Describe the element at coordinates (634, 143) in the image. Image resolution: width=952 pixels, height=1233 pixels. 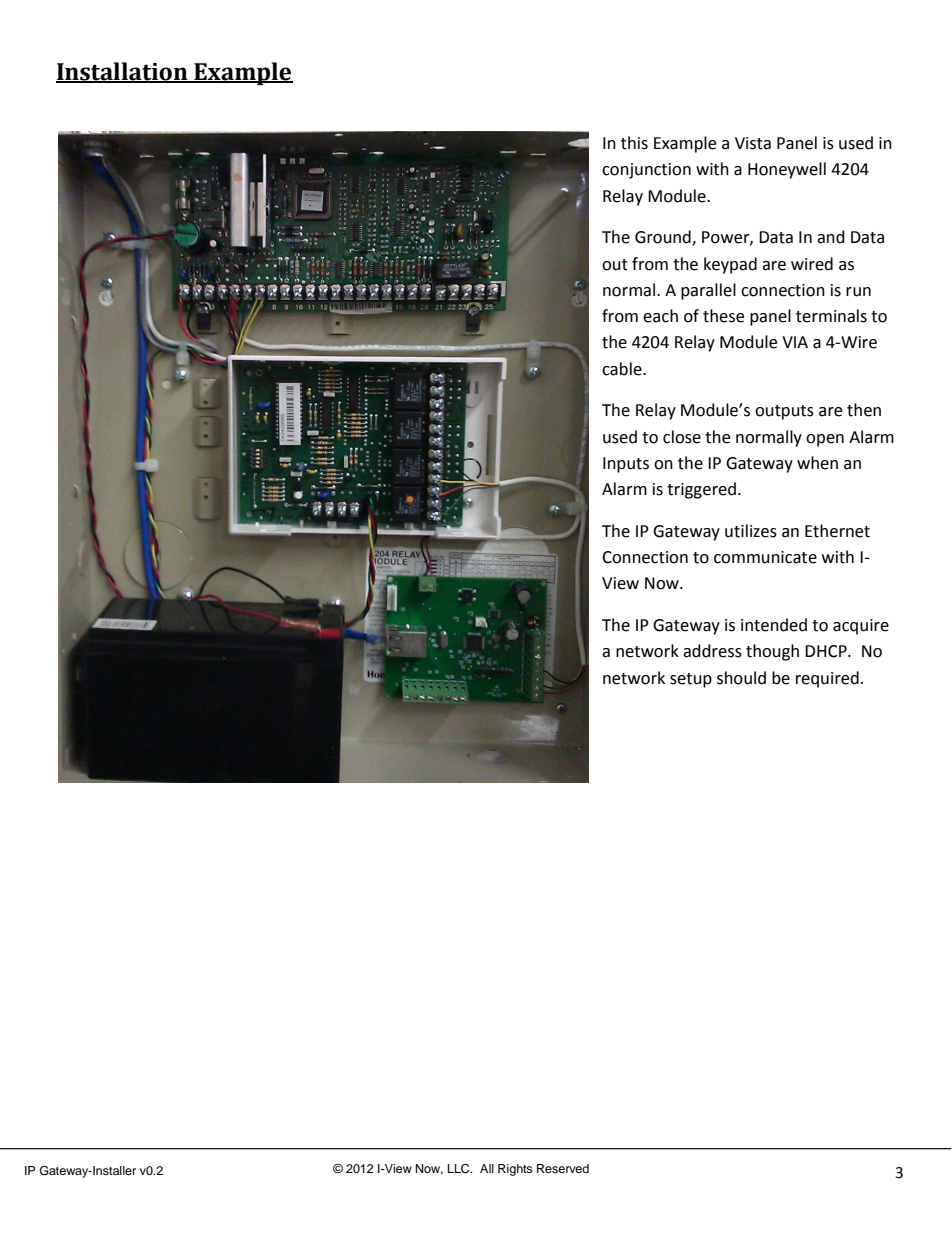
I see `this` at that location.
